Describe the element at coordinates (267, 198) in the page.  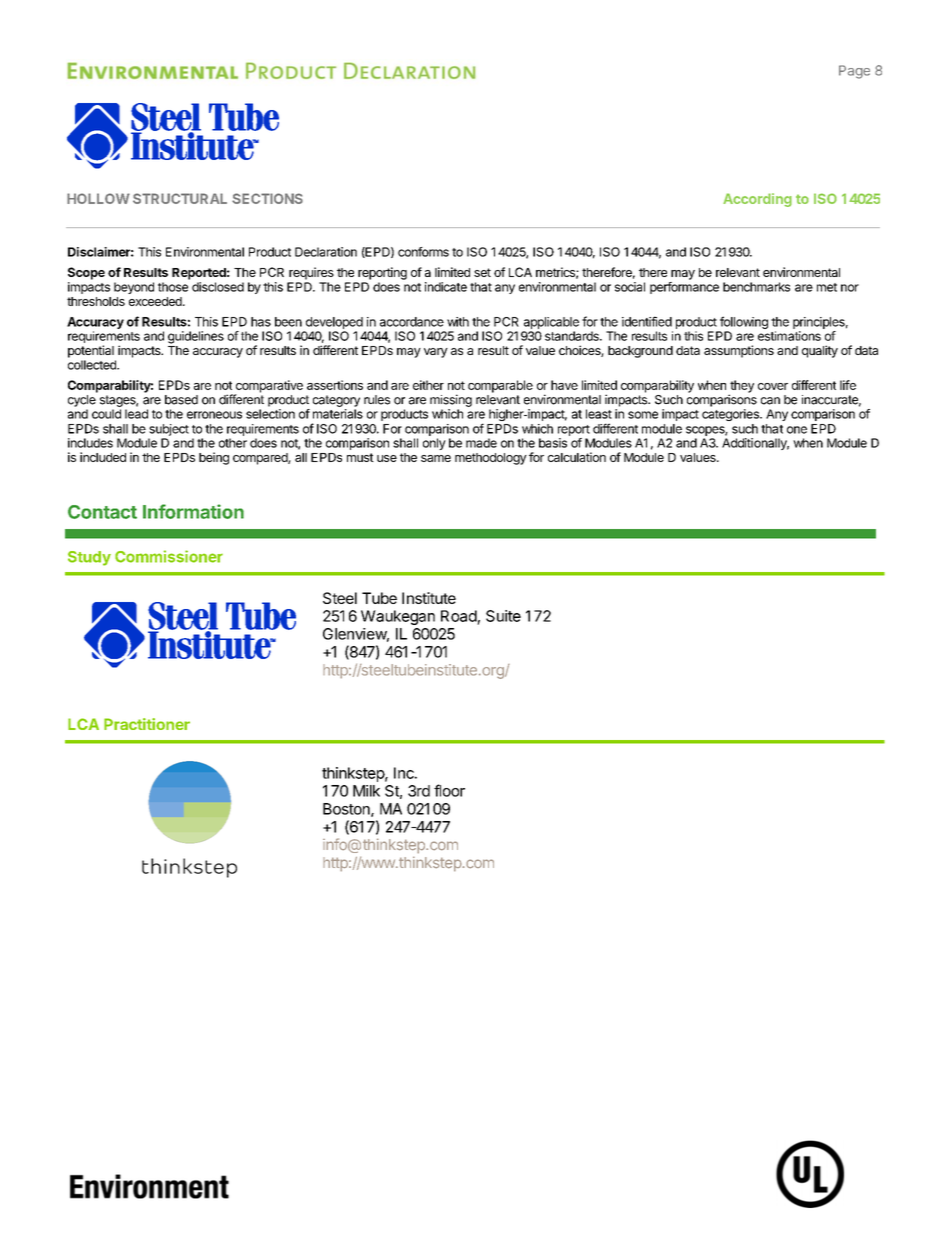
I see `SECTIONS` at that location.
